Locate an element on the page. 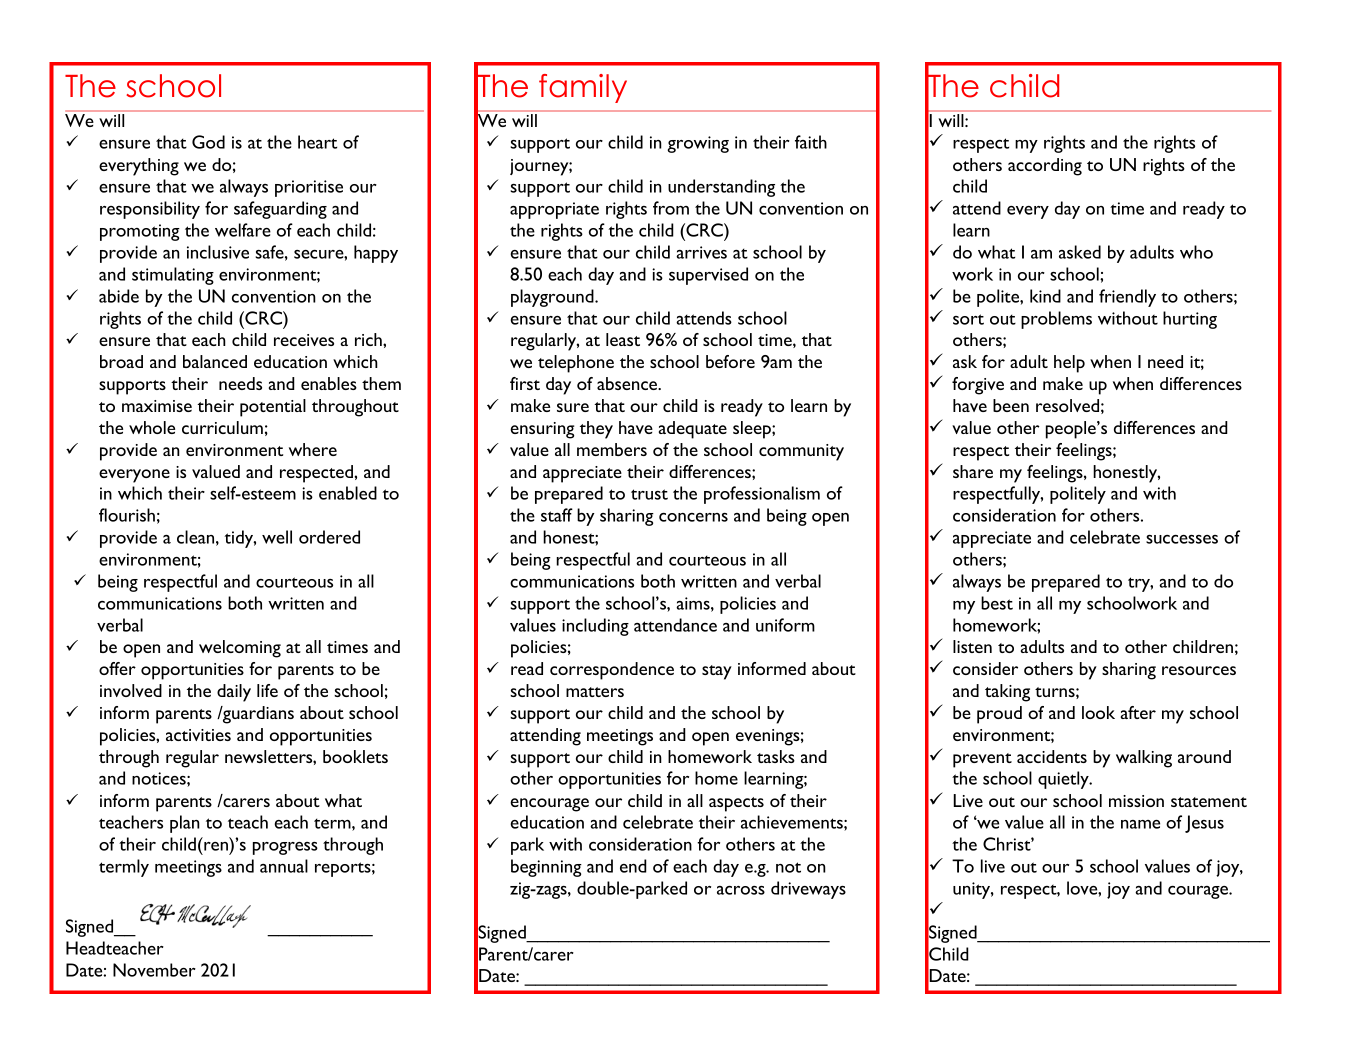 This document has width=1361, height=1052. supervised is located at coordinates (708, 276).
